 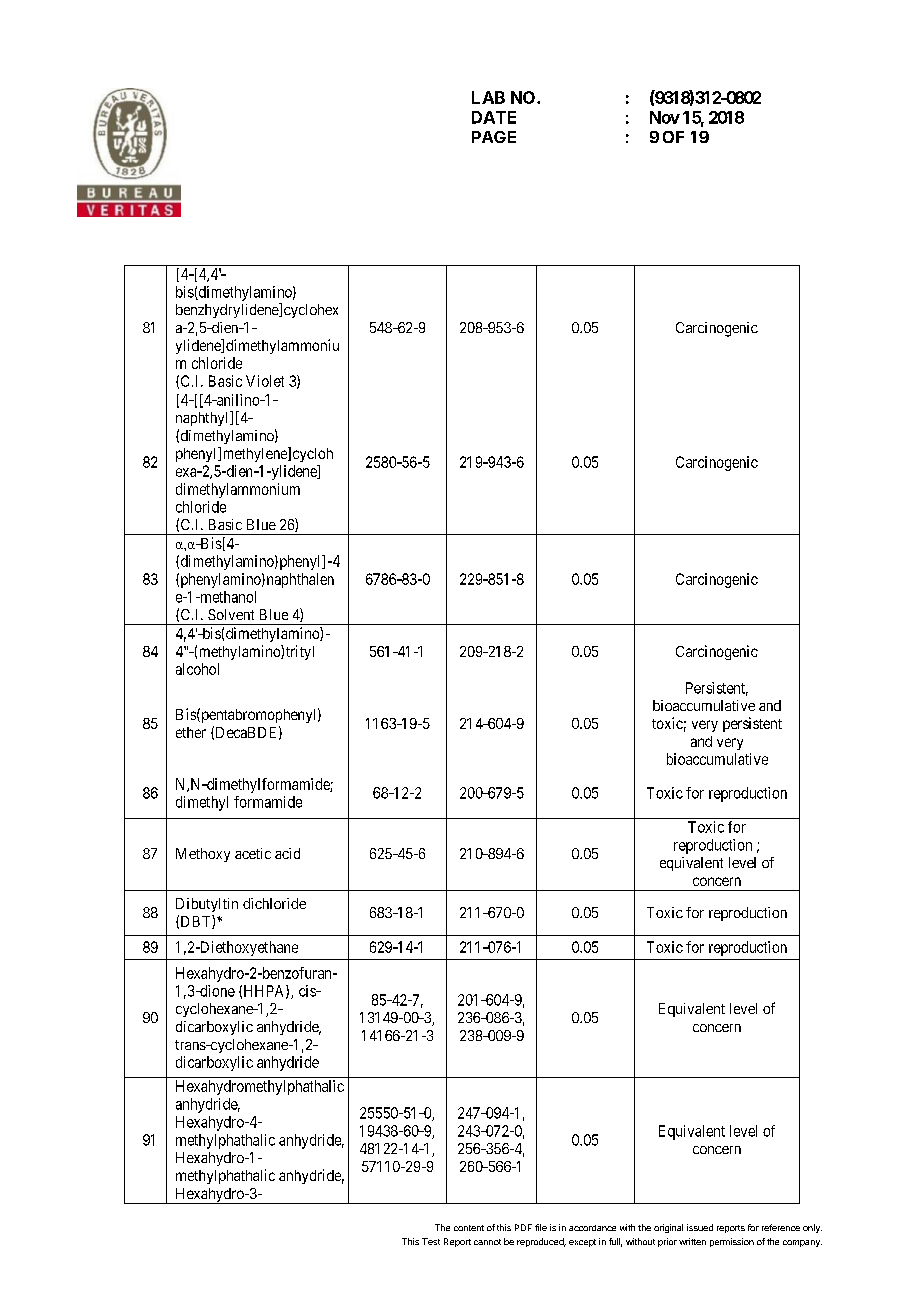 I want to click on issued, so click(x=700, y=1227).
